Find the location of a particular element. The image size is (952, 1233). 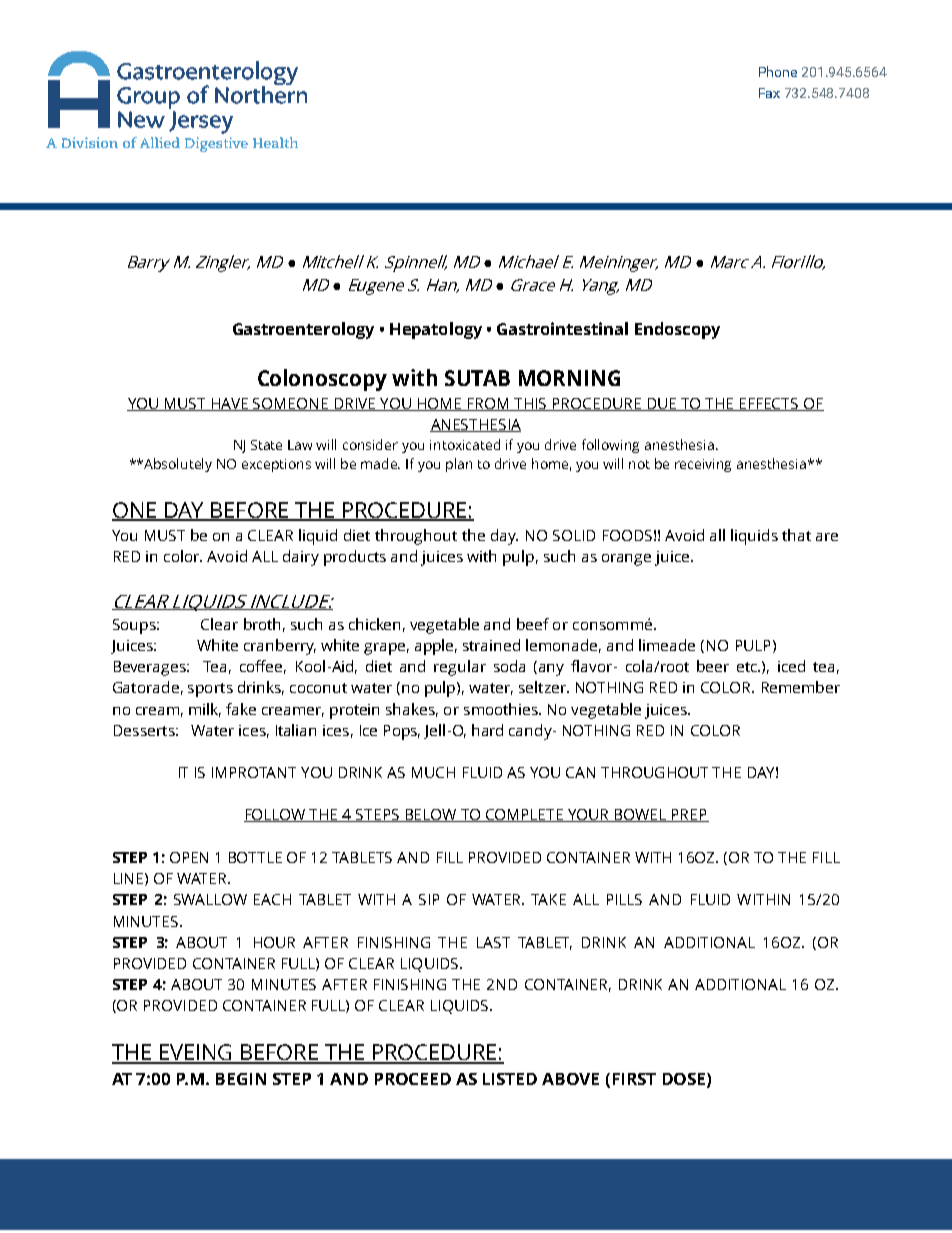

milk is located at coordinates (205, 710).
